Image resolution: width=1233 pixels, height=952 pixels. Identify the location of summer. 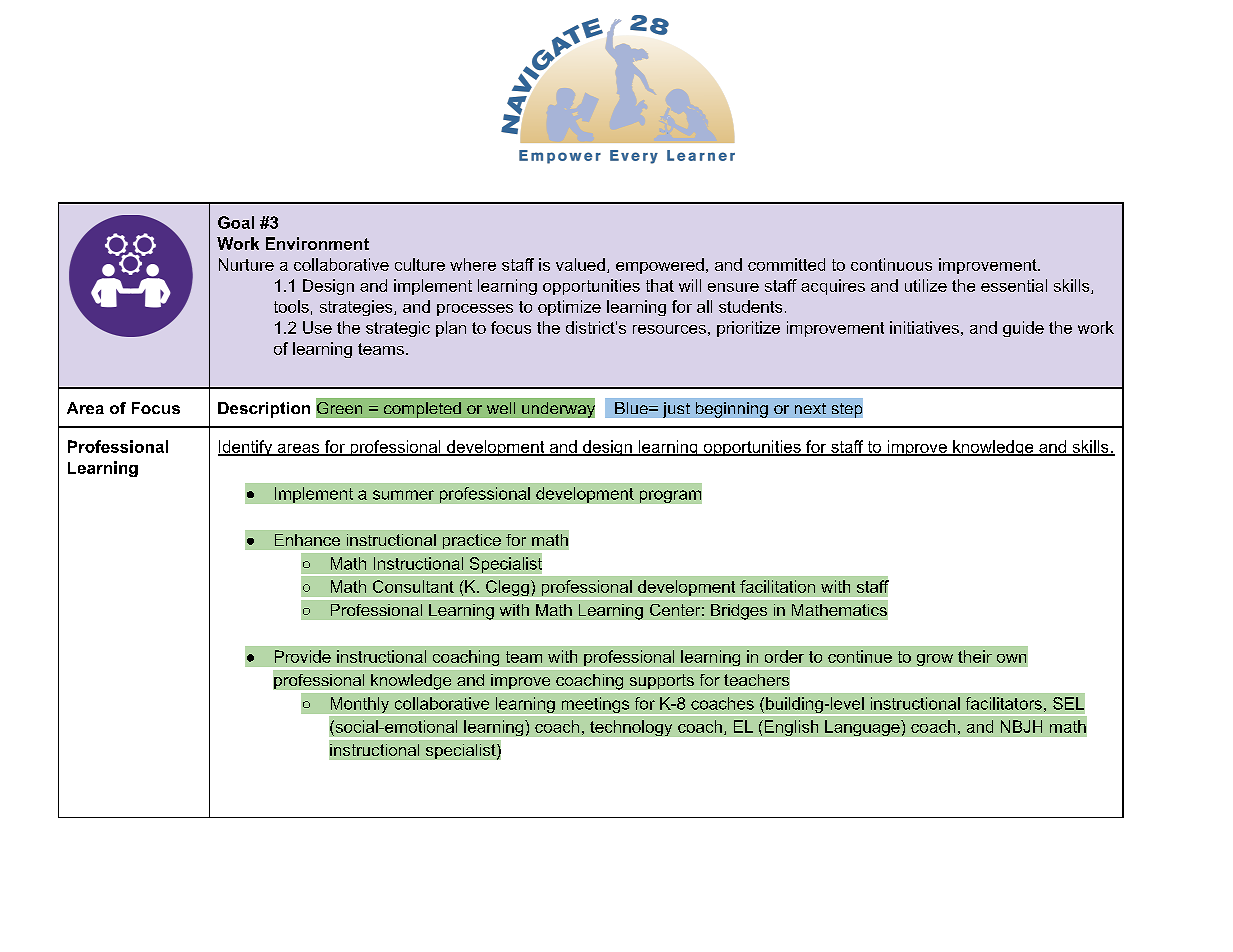
(403, 495).
